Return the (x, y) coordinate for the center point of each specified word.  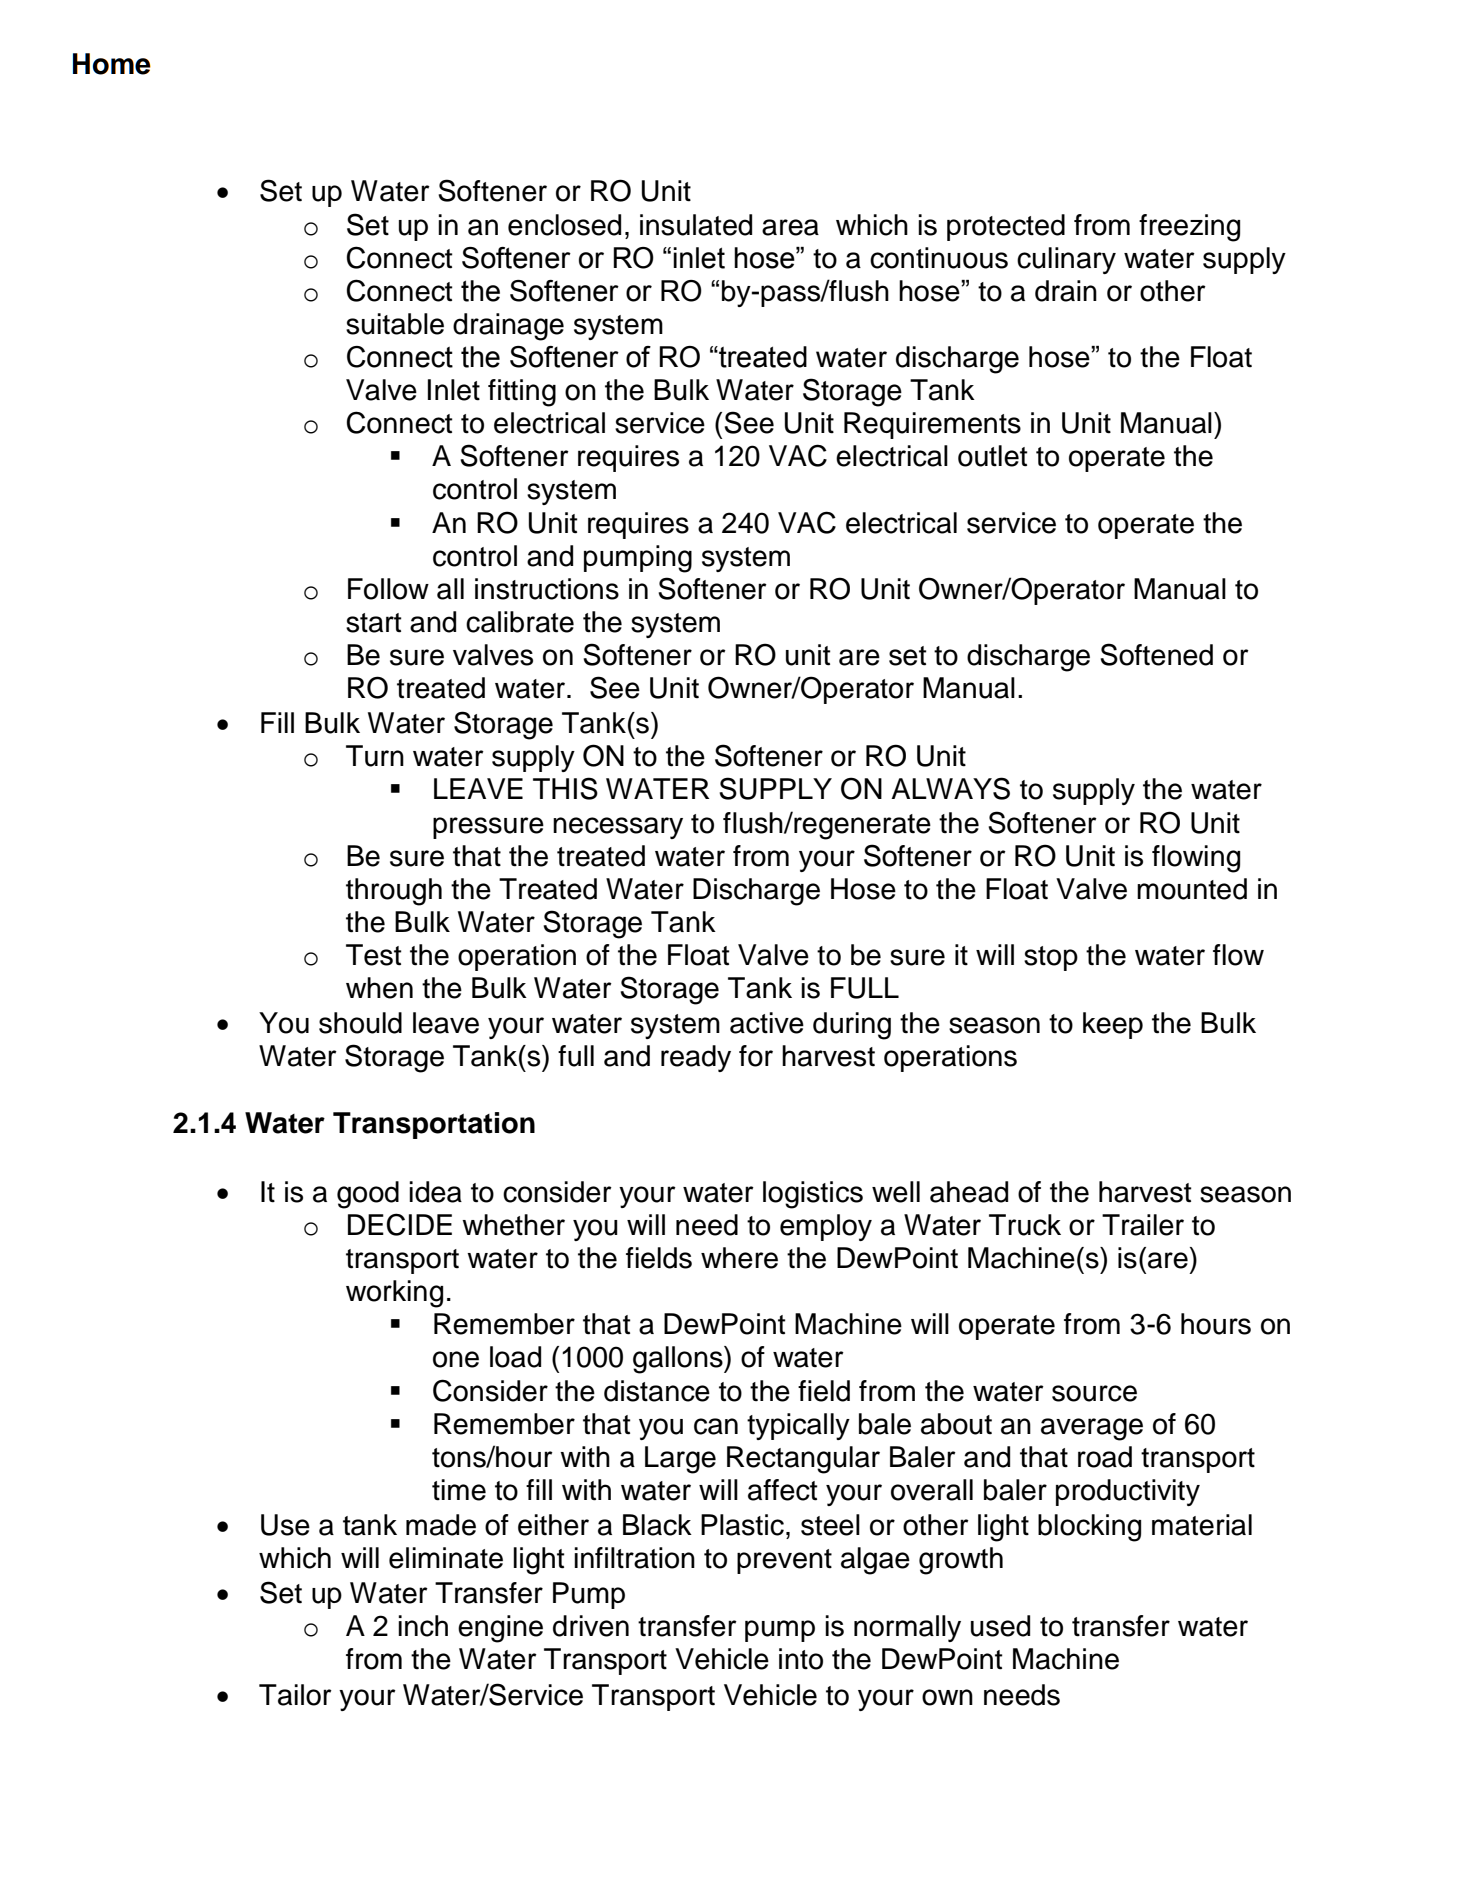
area (790, 227)
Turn (375, 756)
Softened (1156, 654)
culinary (1066, 260)
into (801, 1659)
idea (435, 1192)
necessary (618, 828)
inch (423, 1626)
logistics (813, 1195)
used (1000, 1626)
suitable (395, 324)
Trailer (1143, 1225)
